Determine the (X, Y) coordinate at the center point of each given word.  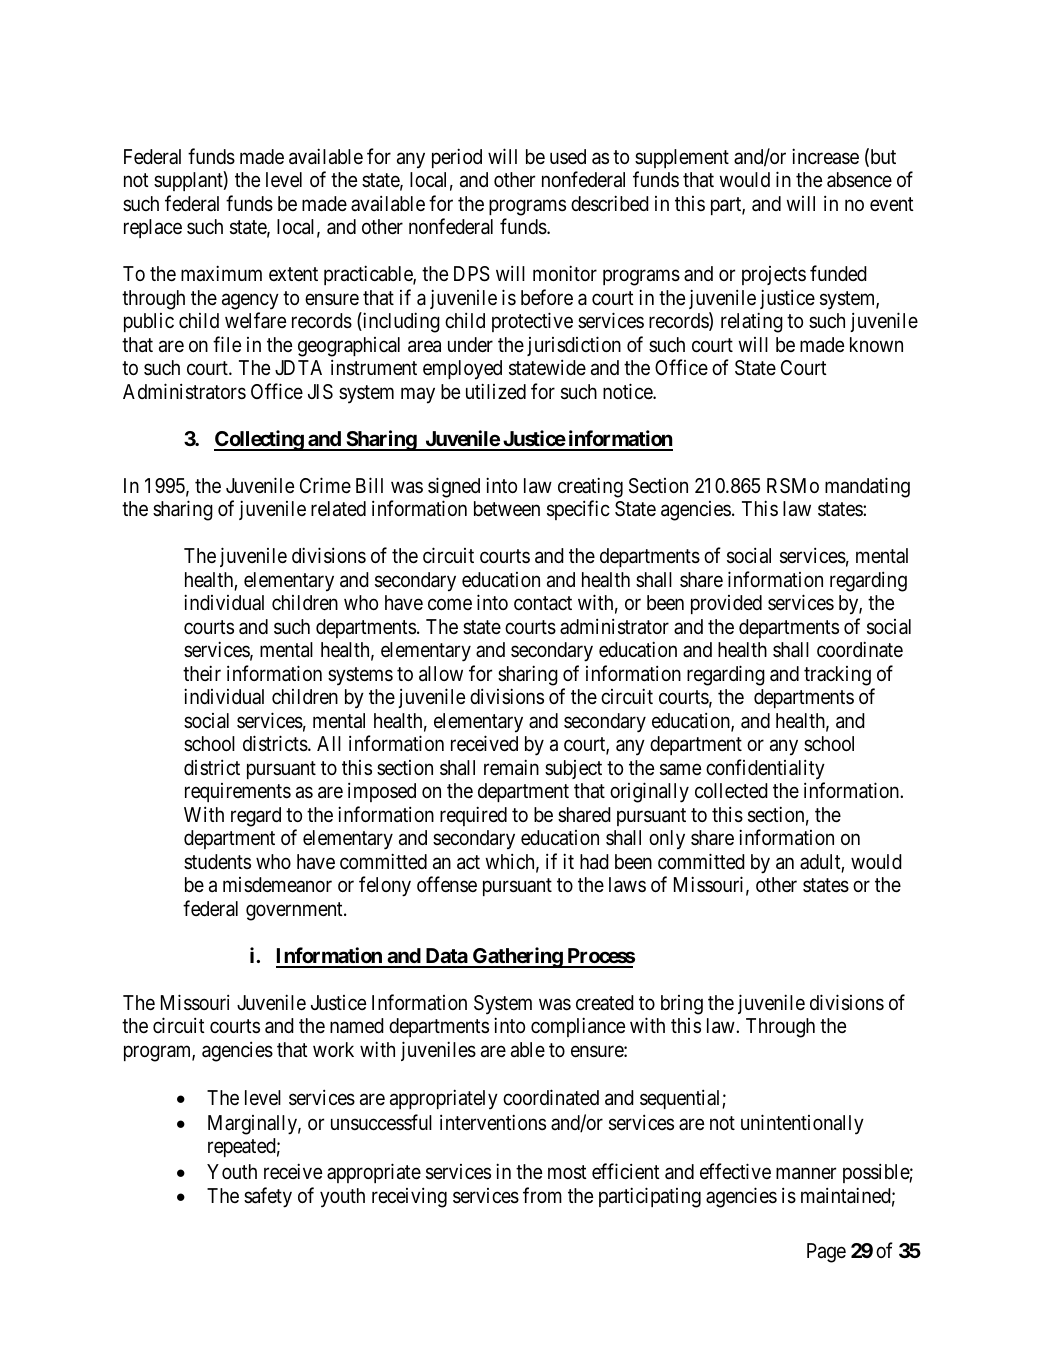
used (568, 156)
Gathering (517, 957)
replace (153, 228)
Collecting (259, 440)
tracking (837, 676)
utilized (496, 391)
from (542, 1195)
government (295, 911)
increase (825, 156)
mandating (867, 487)
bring (682, 1005)
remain (511, 767)
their (202, 673)
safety (268, 1198)
